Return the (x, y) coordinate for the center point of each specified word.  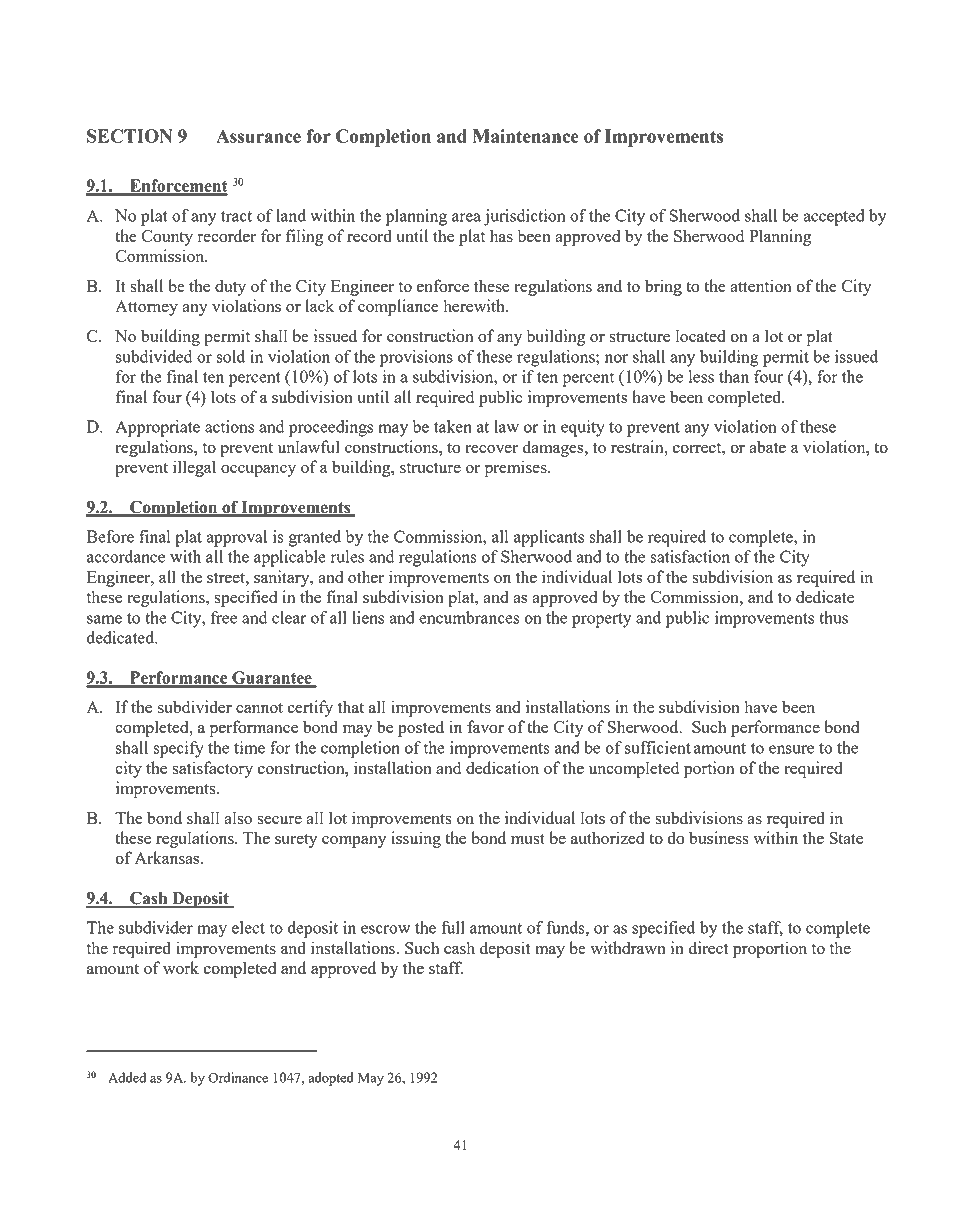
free (224, 617)
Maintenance (526, 136)
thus (833, 617)
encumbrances (469, 617)
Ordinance (238, 1077)
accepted (834, 217)
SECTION (129, 136)
